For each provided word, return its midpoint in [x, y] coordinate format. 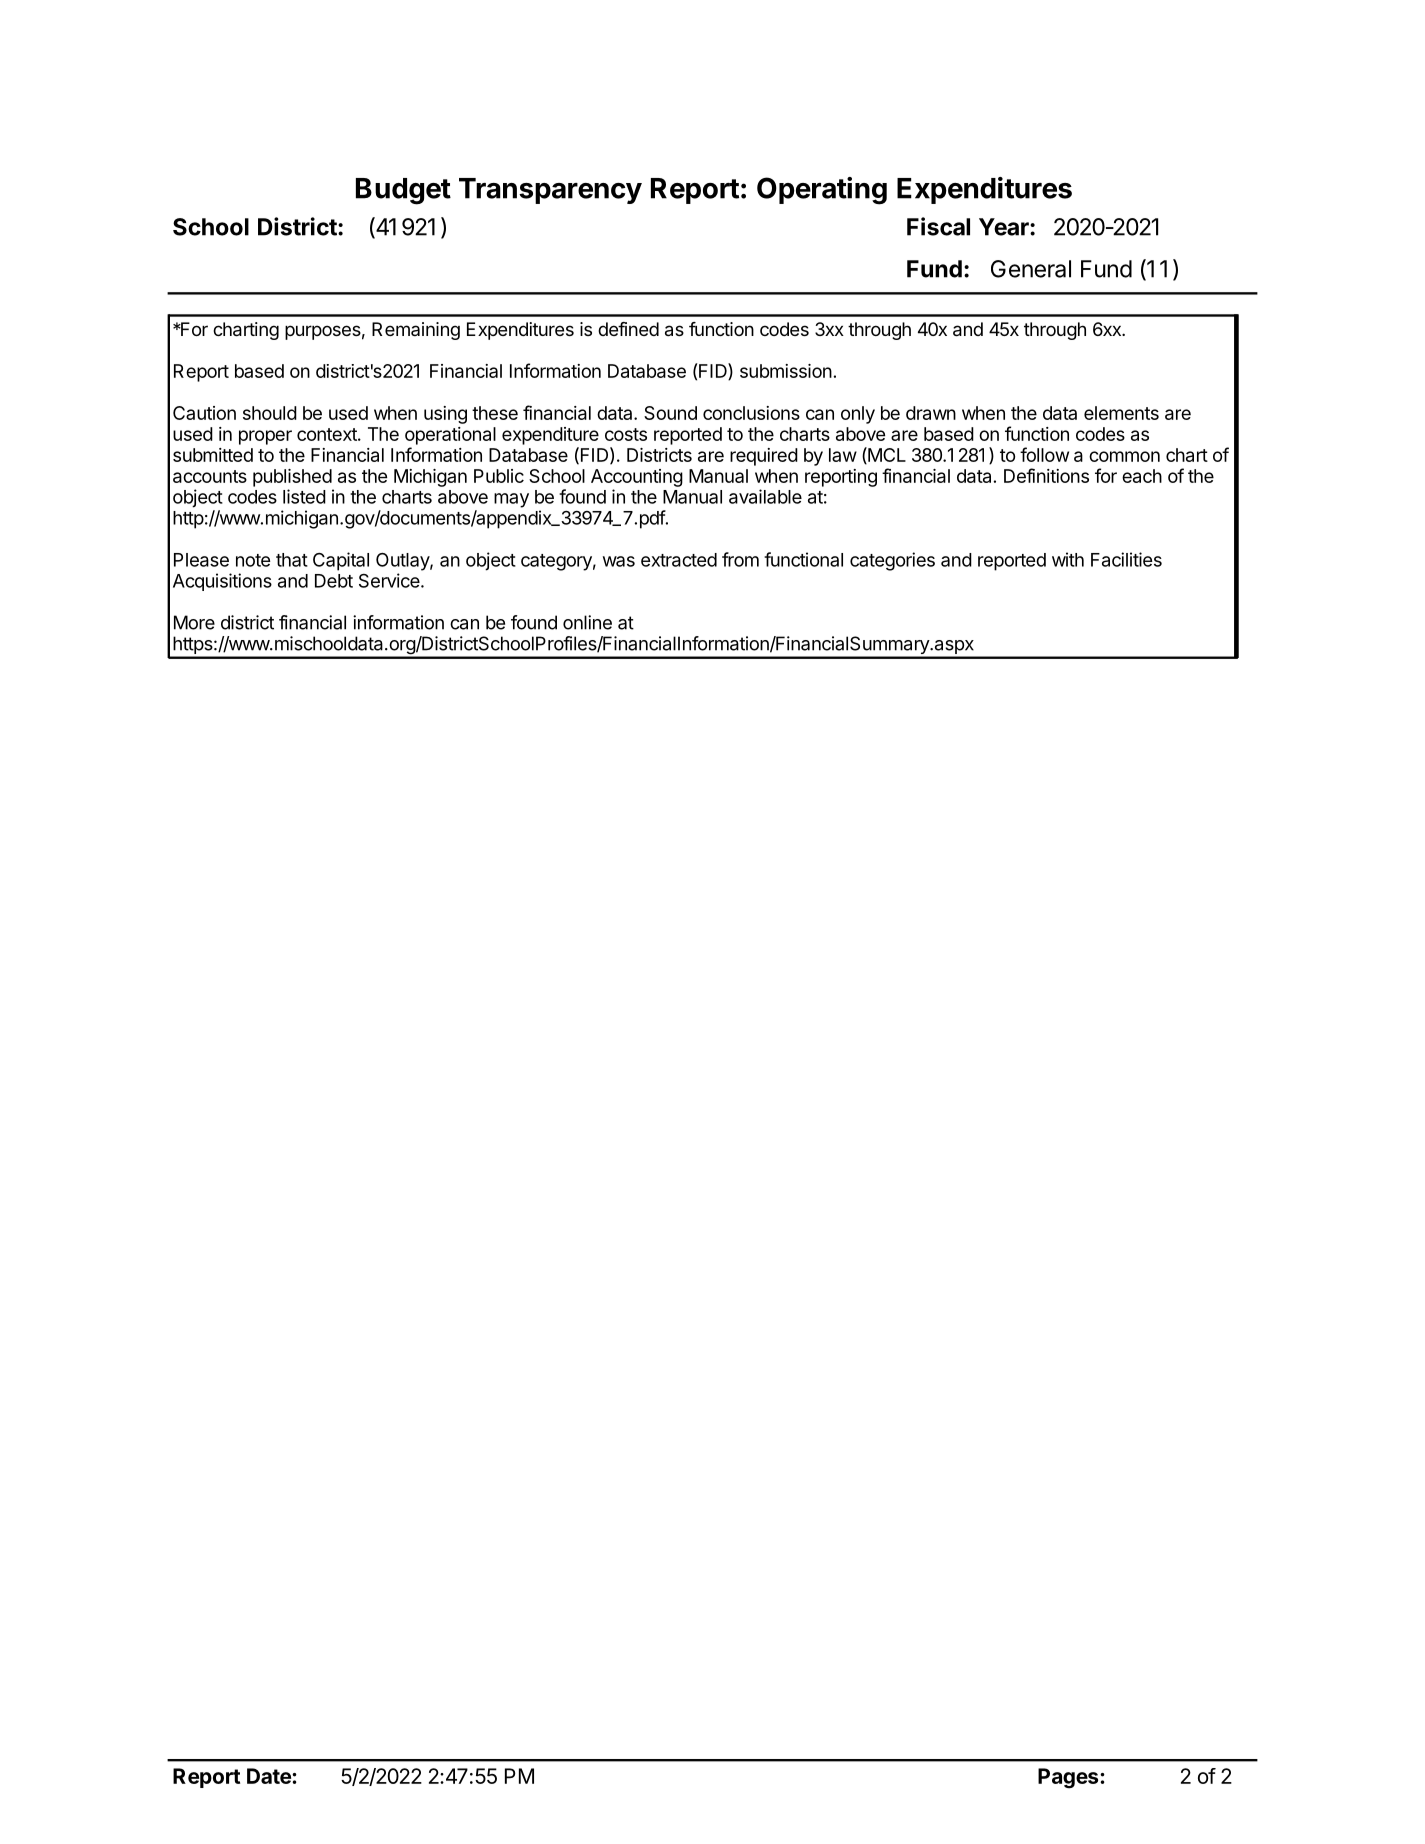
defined [628, 329]
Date [270, 1776]
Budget [403, 191]
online [587, 622]
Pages [1069, 1778]
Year [1005, 227]
